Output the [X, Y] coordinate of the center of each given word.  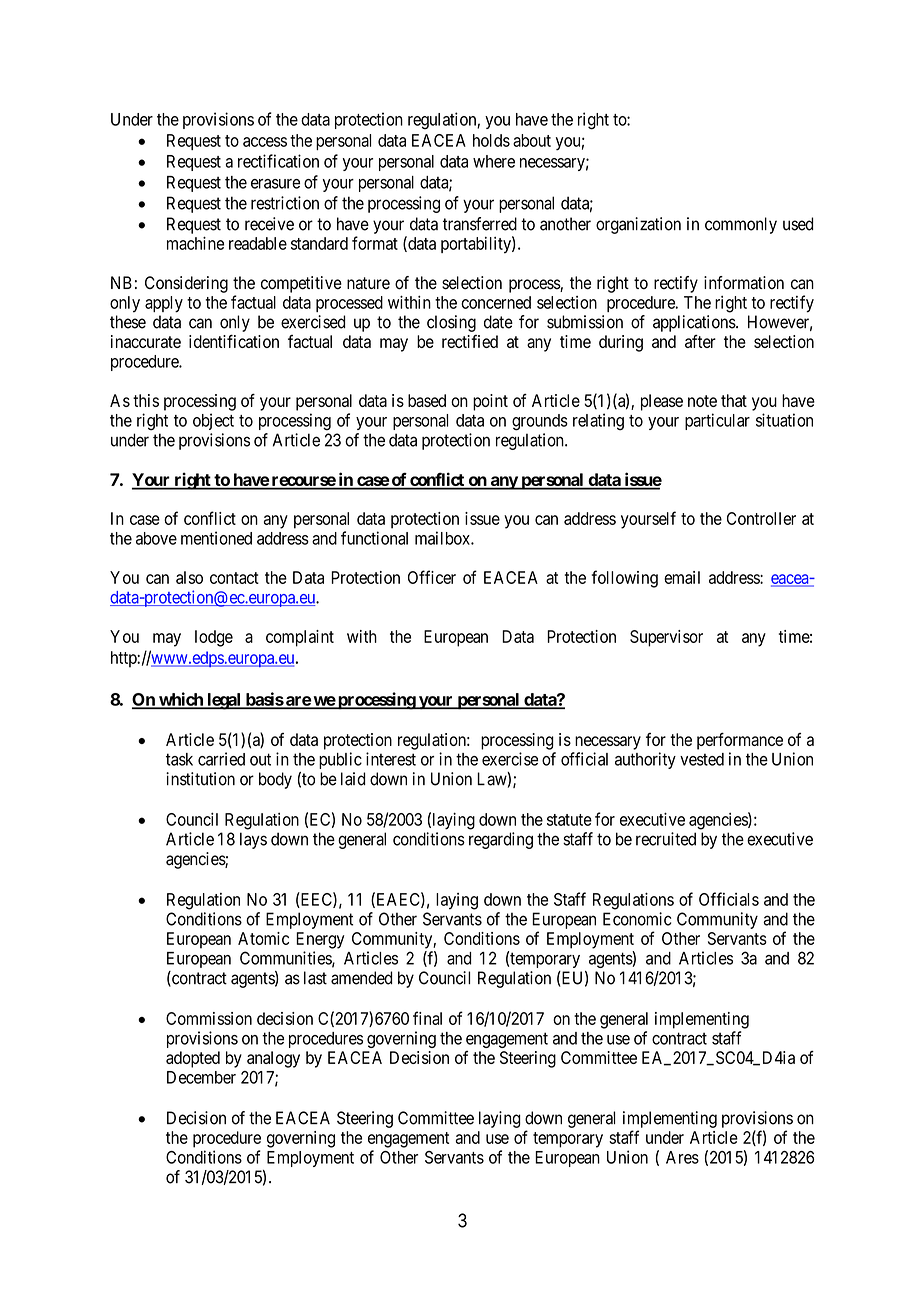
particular [717, 421]
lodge [214, 638]
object [213, 421]
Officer [432, 577]
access [265, 142]
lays [253, 840]
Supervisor [666, 638]
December [201, 1077]
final [427, 1018]
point [490, 402]
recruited [666, 839]
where [494, 161]
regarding [501, 840]
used [798, 224]
